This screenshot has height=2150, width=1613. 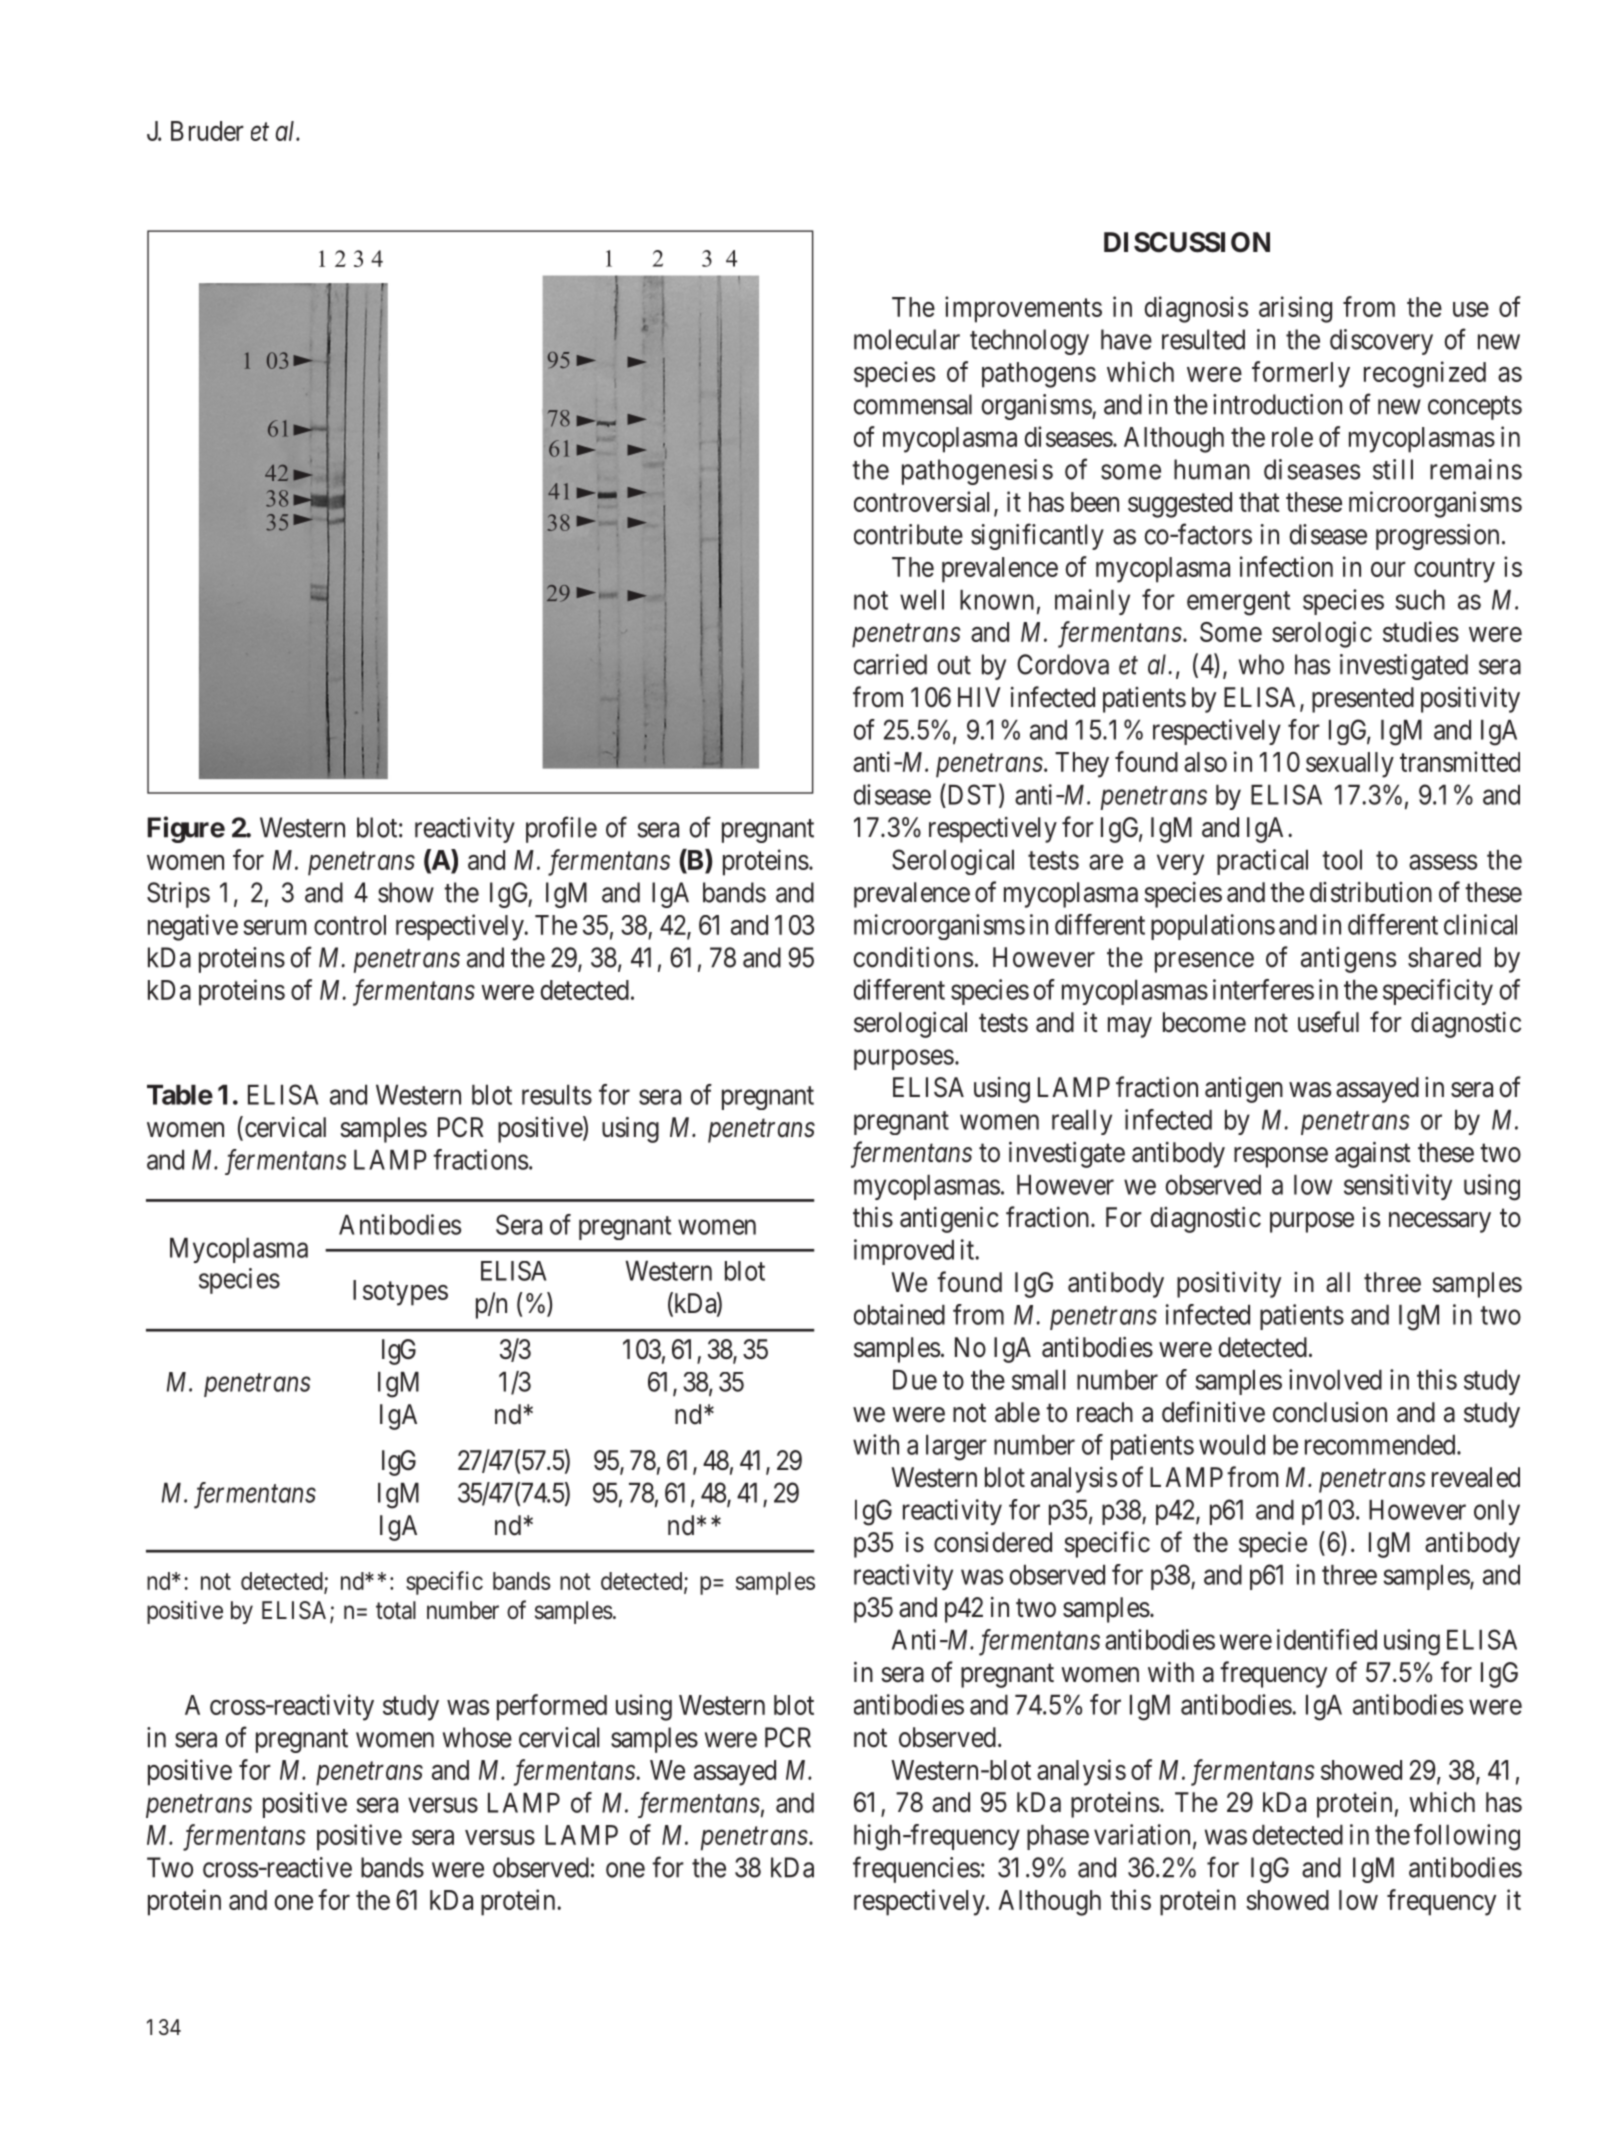 I want to click on arising, so click(x=1295, y=309).
